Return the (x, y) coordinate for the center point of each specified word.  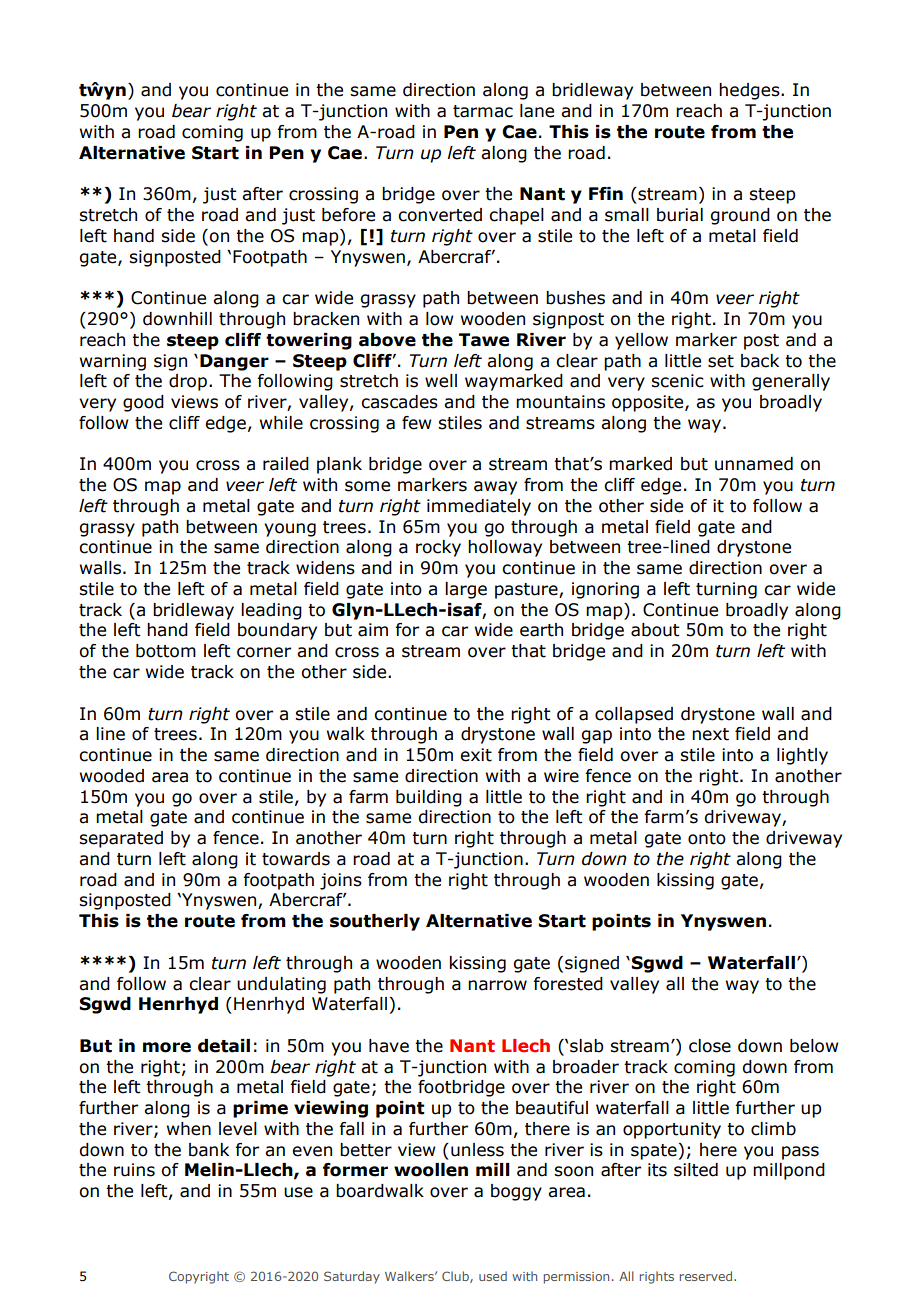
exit (476, 755)
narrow (497, 985)
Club (456, 1277)
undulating (281, 985)
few (416, 423)
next (710, 734)
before (348, 215)
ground (740, 216)
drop (188, 382)
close (710, 1046)
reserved (707, 1276)
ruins (134, 1170)
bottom (166, 651)
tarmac (483, 111)
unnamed (754, 464)
